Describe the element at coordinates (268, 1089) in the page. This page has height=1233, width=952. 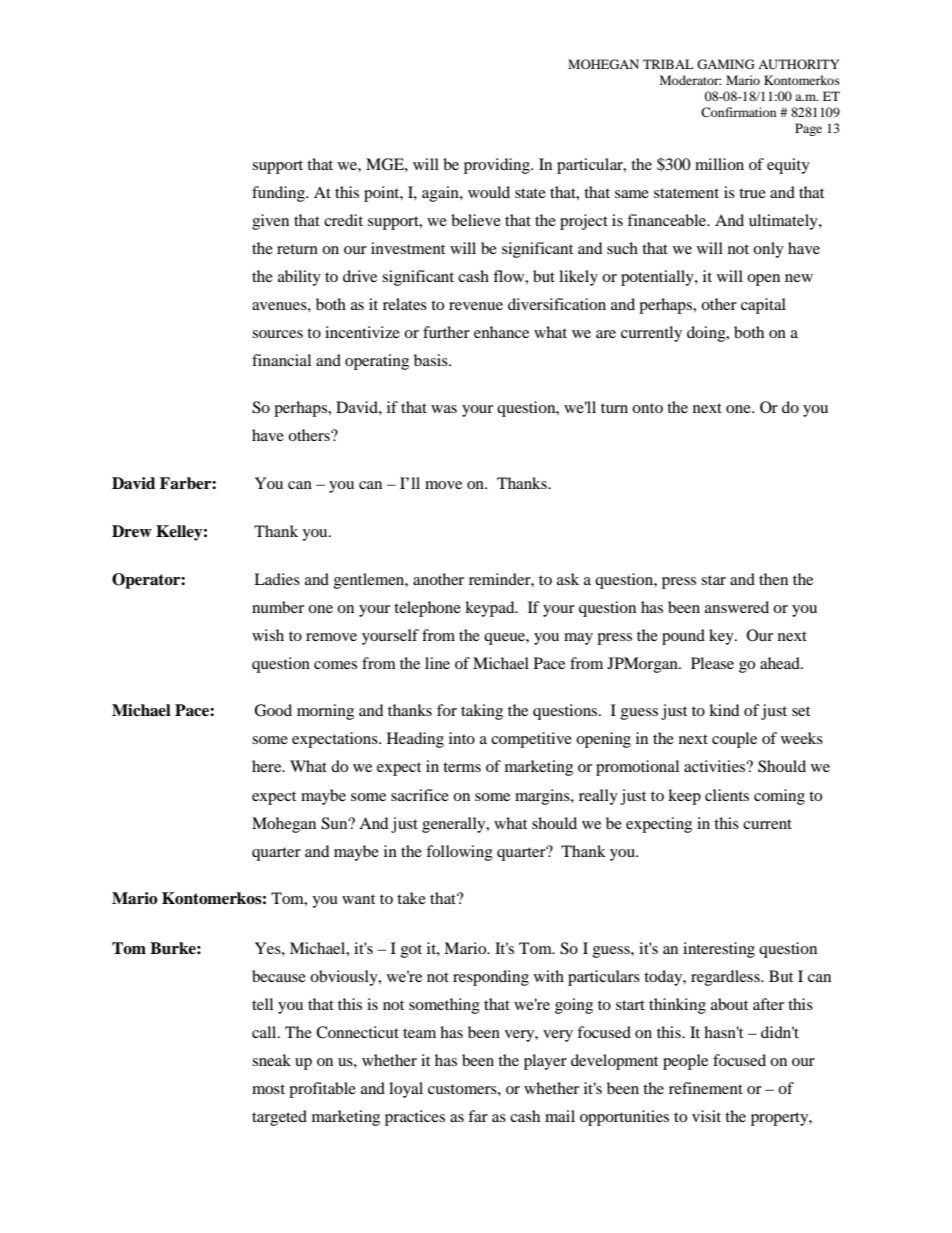
I see `most` at that location.
